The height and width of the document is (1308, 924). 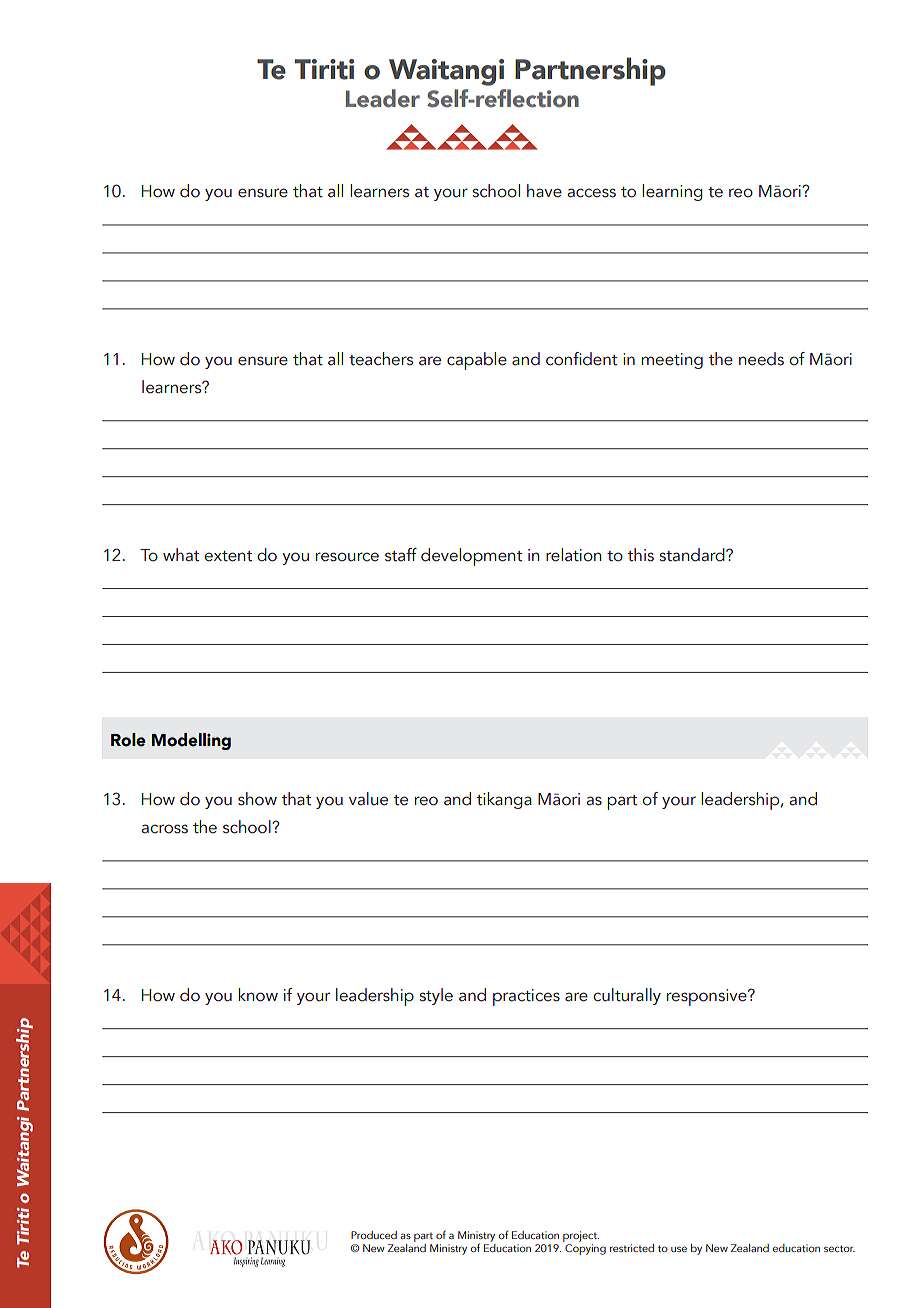 I want to click on Produced, so click(x=374, y=1235).
